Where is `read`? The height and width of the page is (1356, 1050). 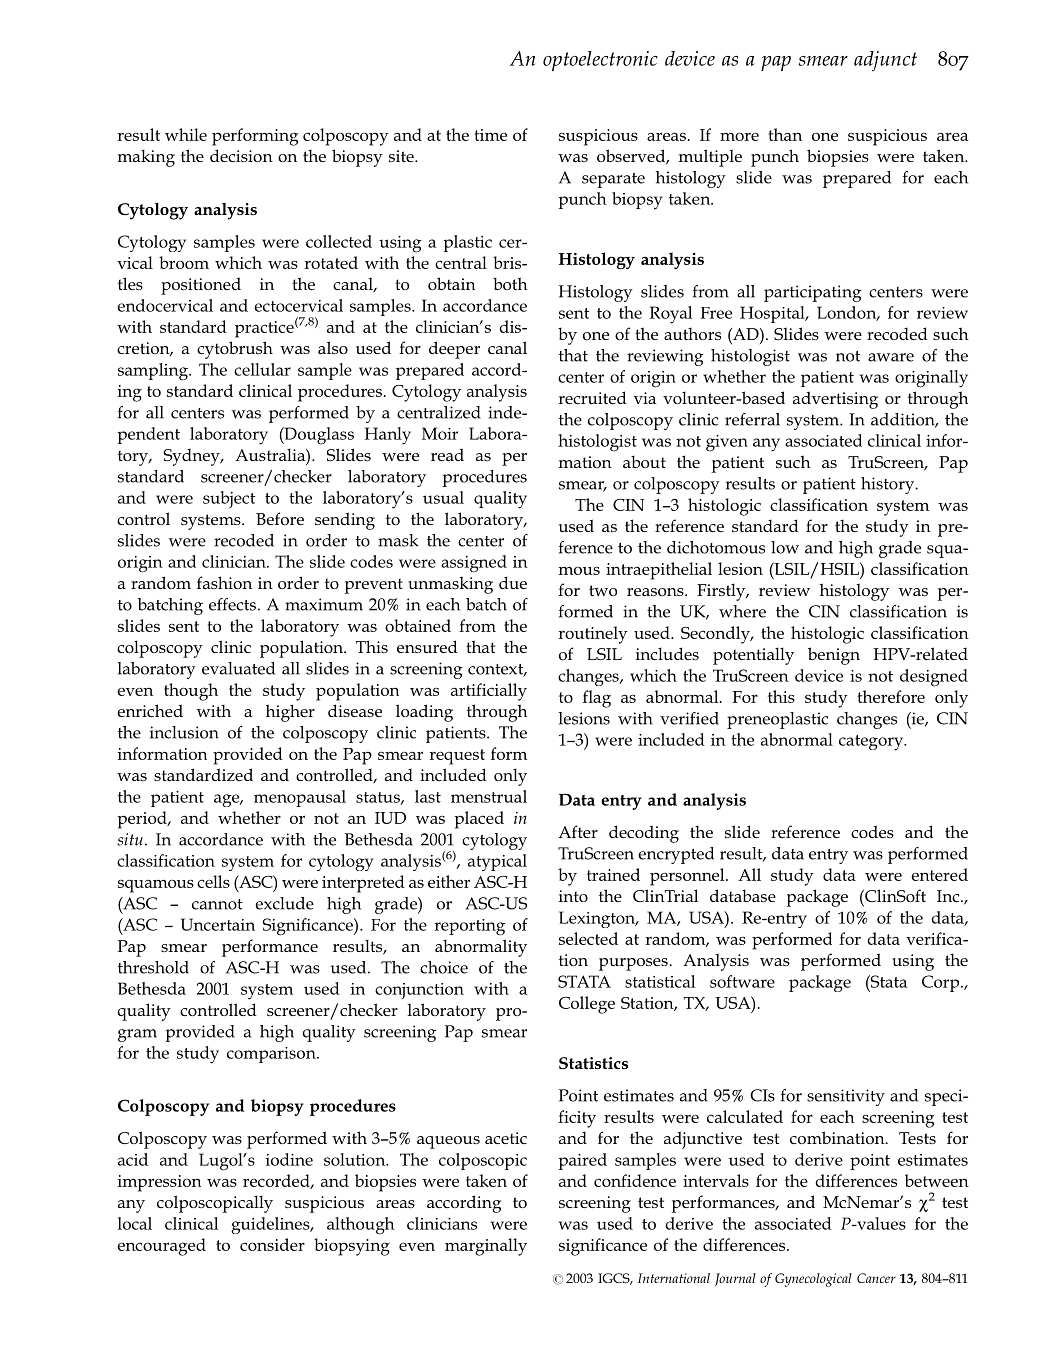 read is located at coordinates (447, 454).
